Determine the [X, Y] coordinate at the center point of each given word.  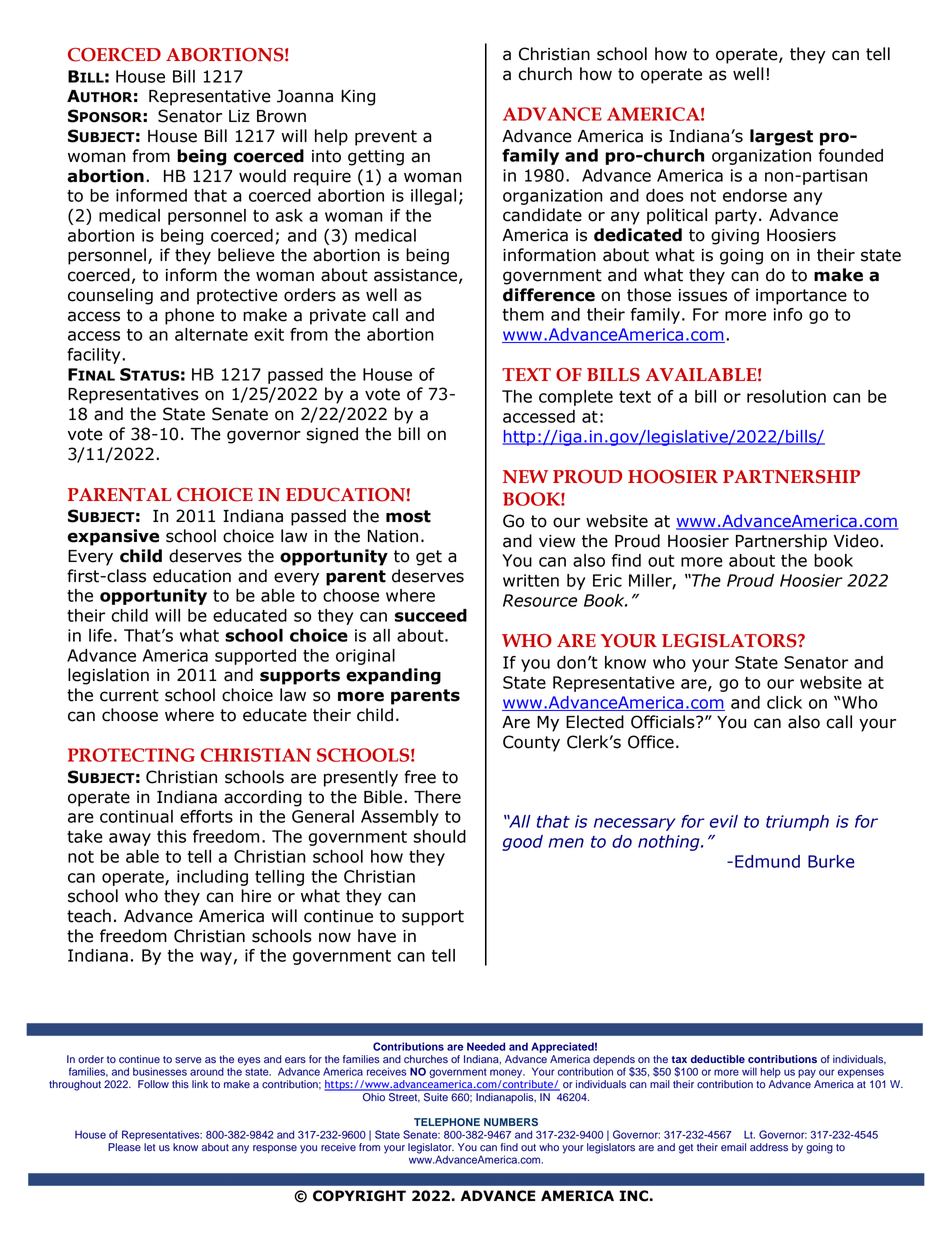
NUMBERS [511, 1122]
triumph [797, 823]
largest [781, 137]
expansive [113, 537]
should [440, 836]
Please [124, 1147]
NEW [525, 477]
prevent [386, 138]
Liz [239, 116]
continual [136, 816]
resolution [786, 396]
